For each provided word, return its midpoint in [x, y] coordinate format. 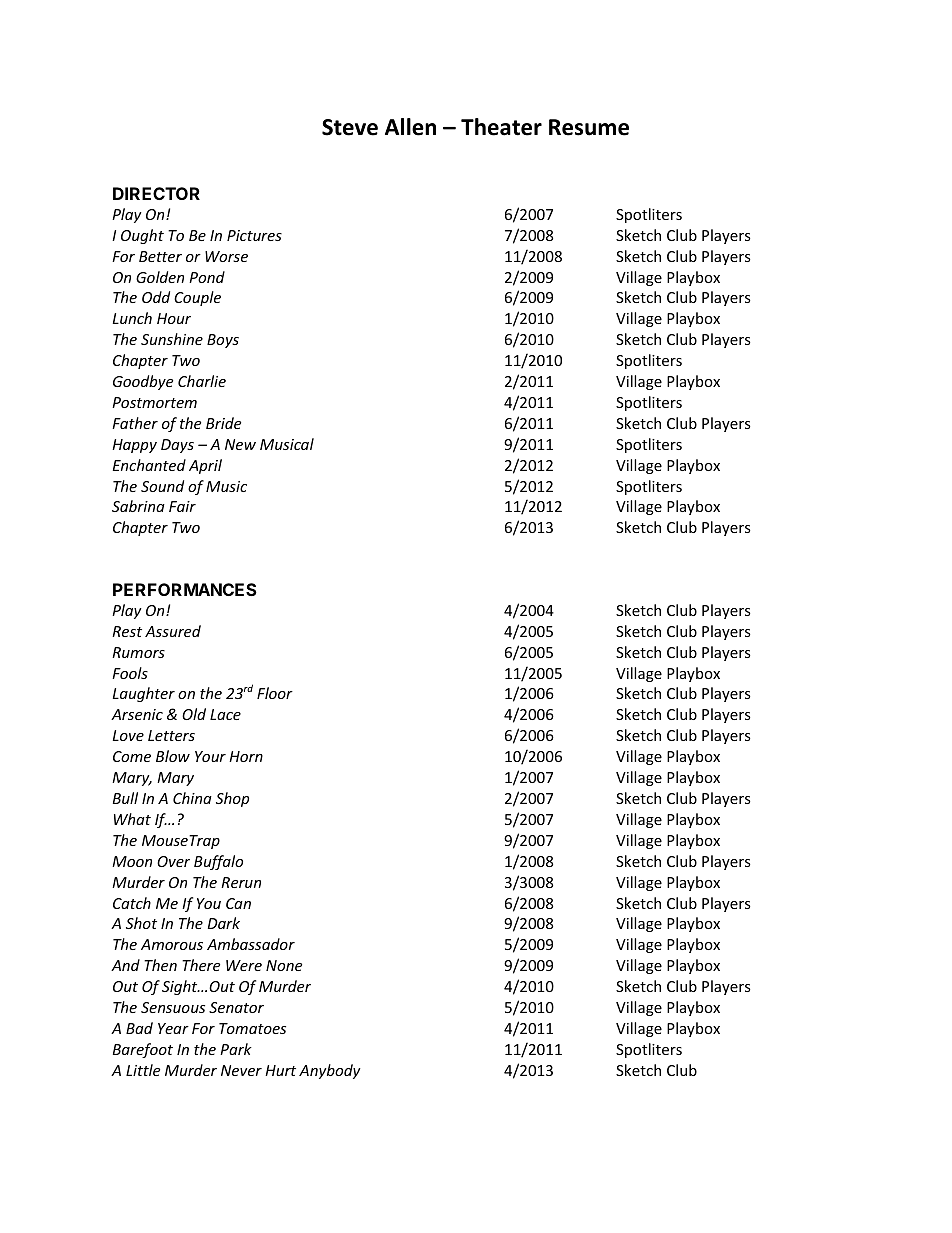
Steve [350, 127]
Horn [246, 756]
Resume [589, 127]
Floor [275, 693]
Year [173, 1028]
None [284, 965]
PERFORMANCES [185, 589]
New [240, 444]
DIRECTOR [156, 193]
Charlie [202, 381]
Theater [501, 127]
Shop [232, 799]
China [192, 798]
